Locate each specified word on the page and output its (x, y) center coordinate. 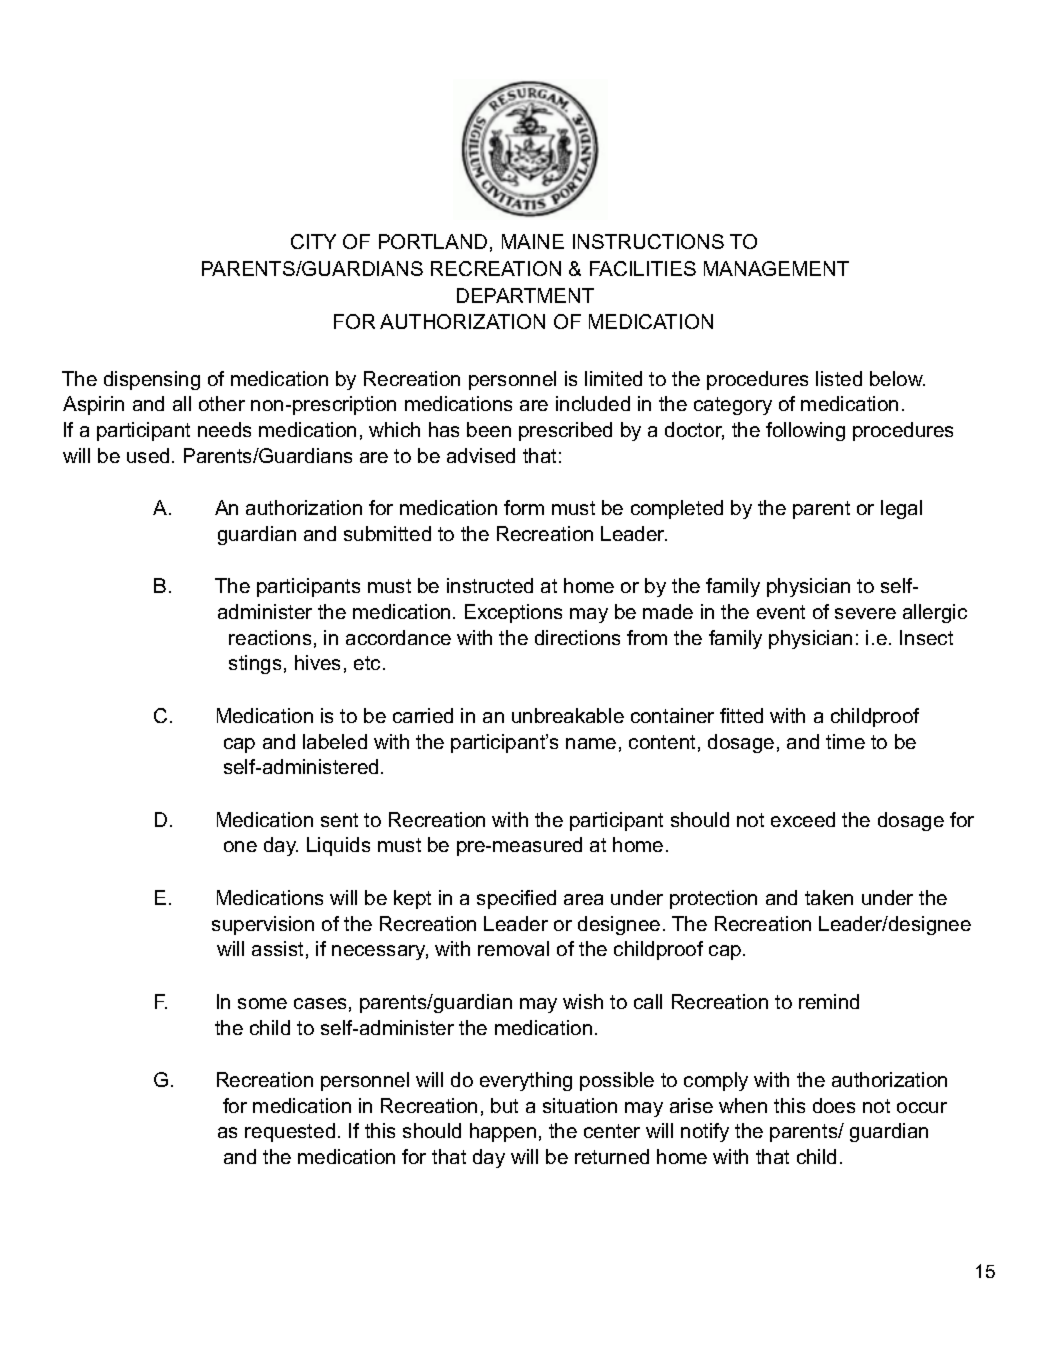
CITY (313, 241)
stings (255, 664)
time (845, 741)
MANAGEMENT (776, 268)
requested (290, 1132)
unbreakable (568, 715)
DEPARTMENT (525, 295)
